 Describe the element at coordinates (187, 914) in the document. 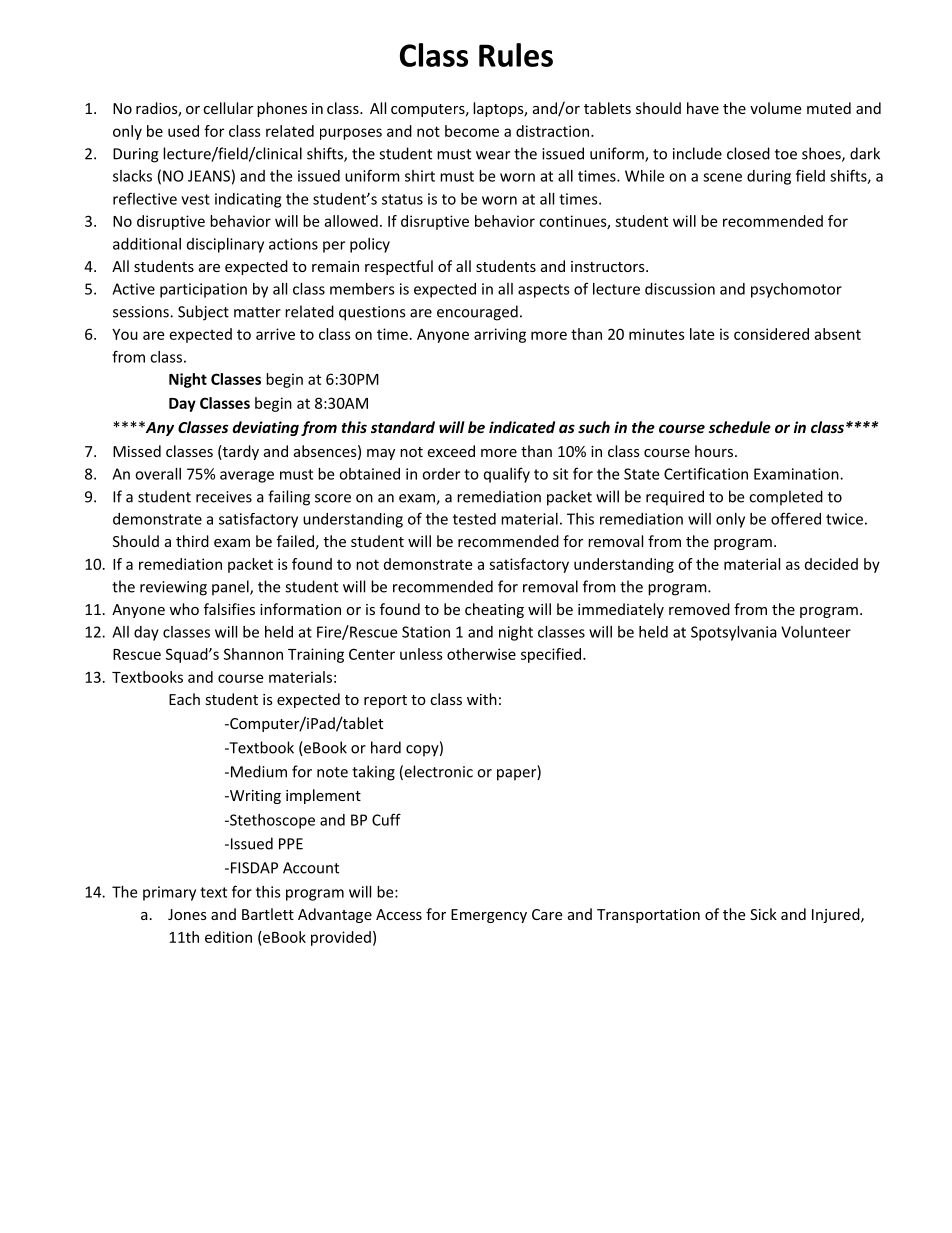

I see `Jones` at that location.
